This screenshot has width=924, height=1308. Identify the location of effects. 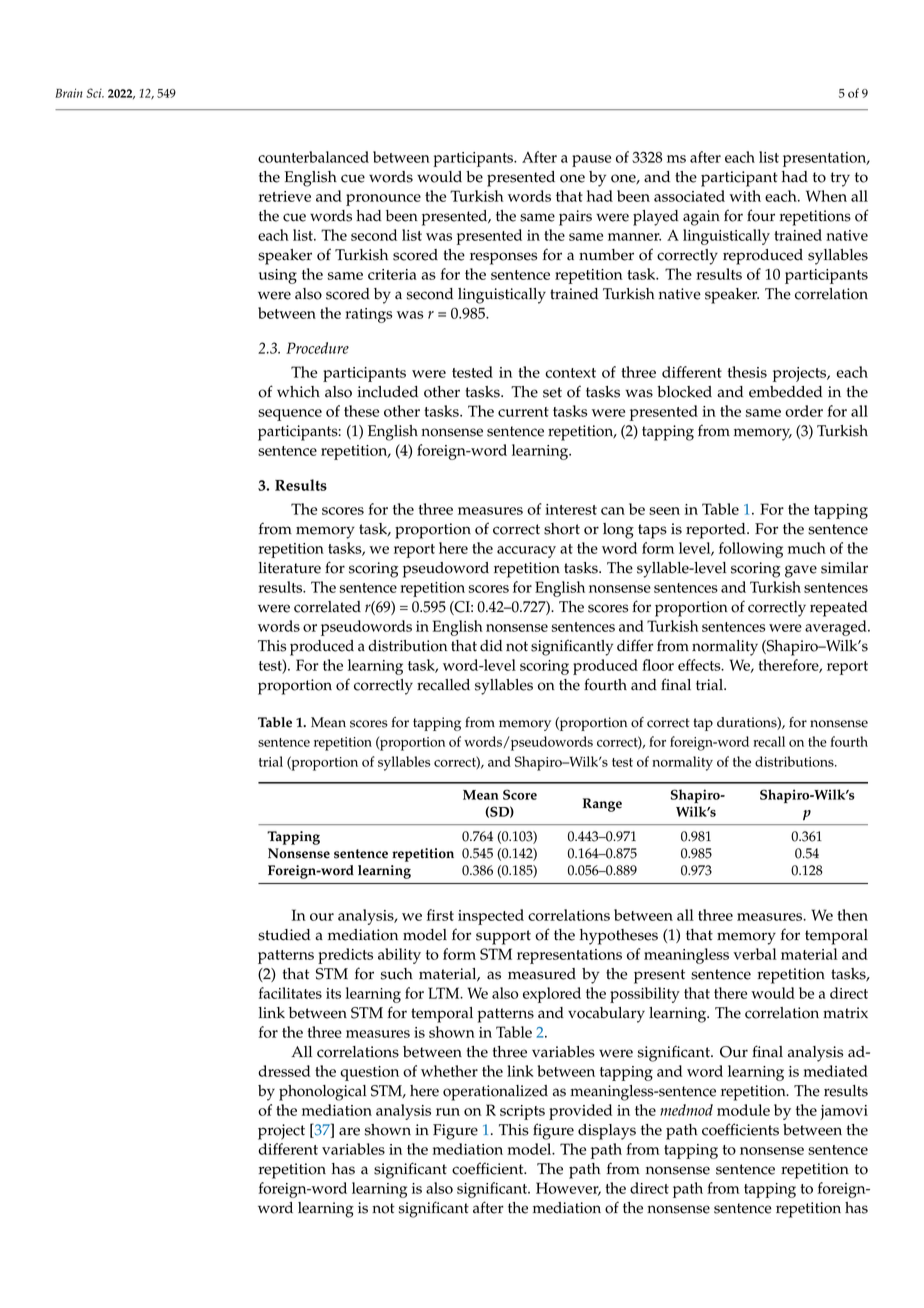
(700, 665).
